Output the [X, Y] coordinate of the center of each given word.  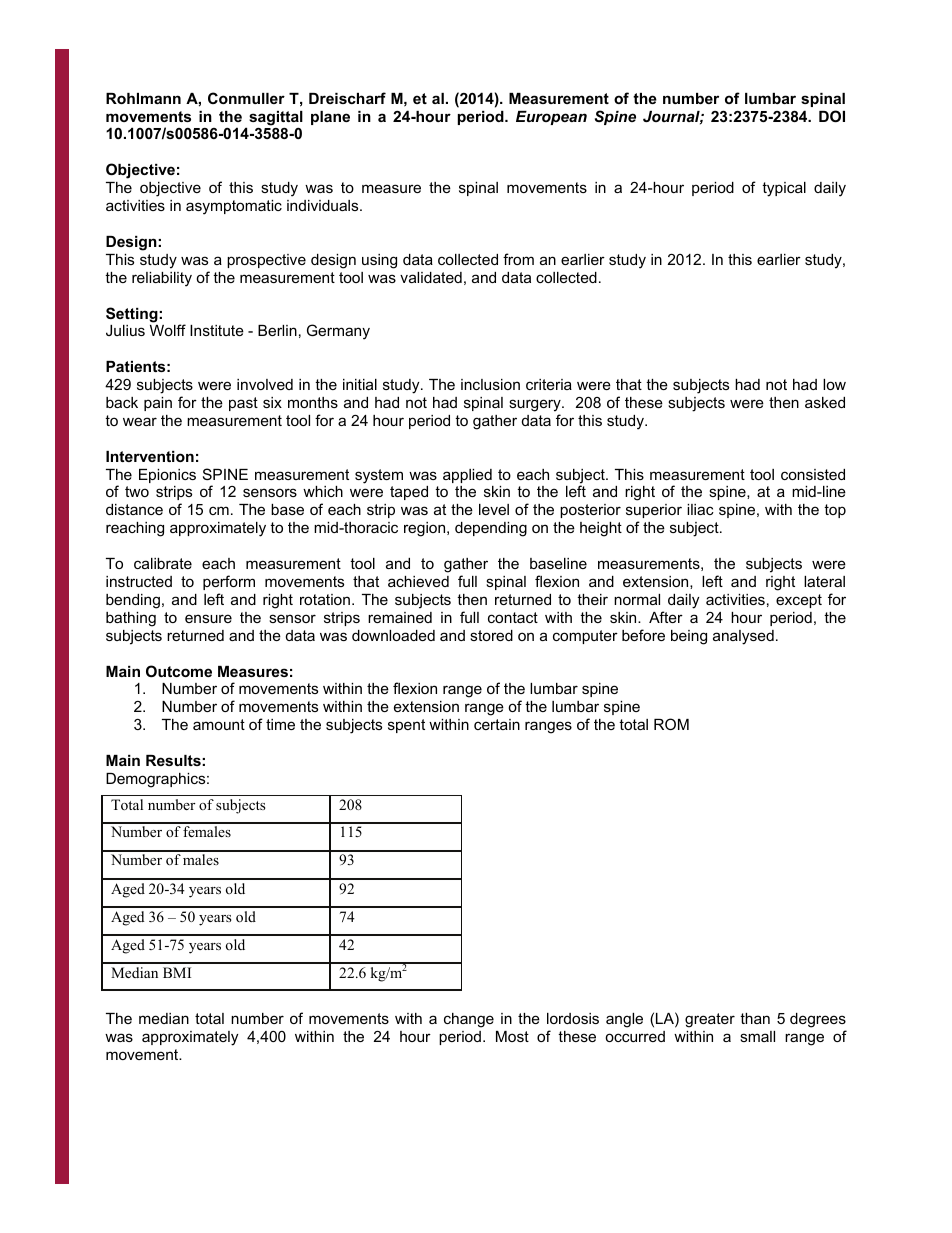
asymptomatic [234, 207]
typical [784, 189]
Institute [217, 330]
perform [229, 582]
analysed [743, 637]
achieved [418, 581]
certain [497, 724]
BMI [177, 972]
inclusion [490, 384]
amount [219, 724]
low [834, 384]
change [469, 1020]
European [551, 118]
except [799, 601]
